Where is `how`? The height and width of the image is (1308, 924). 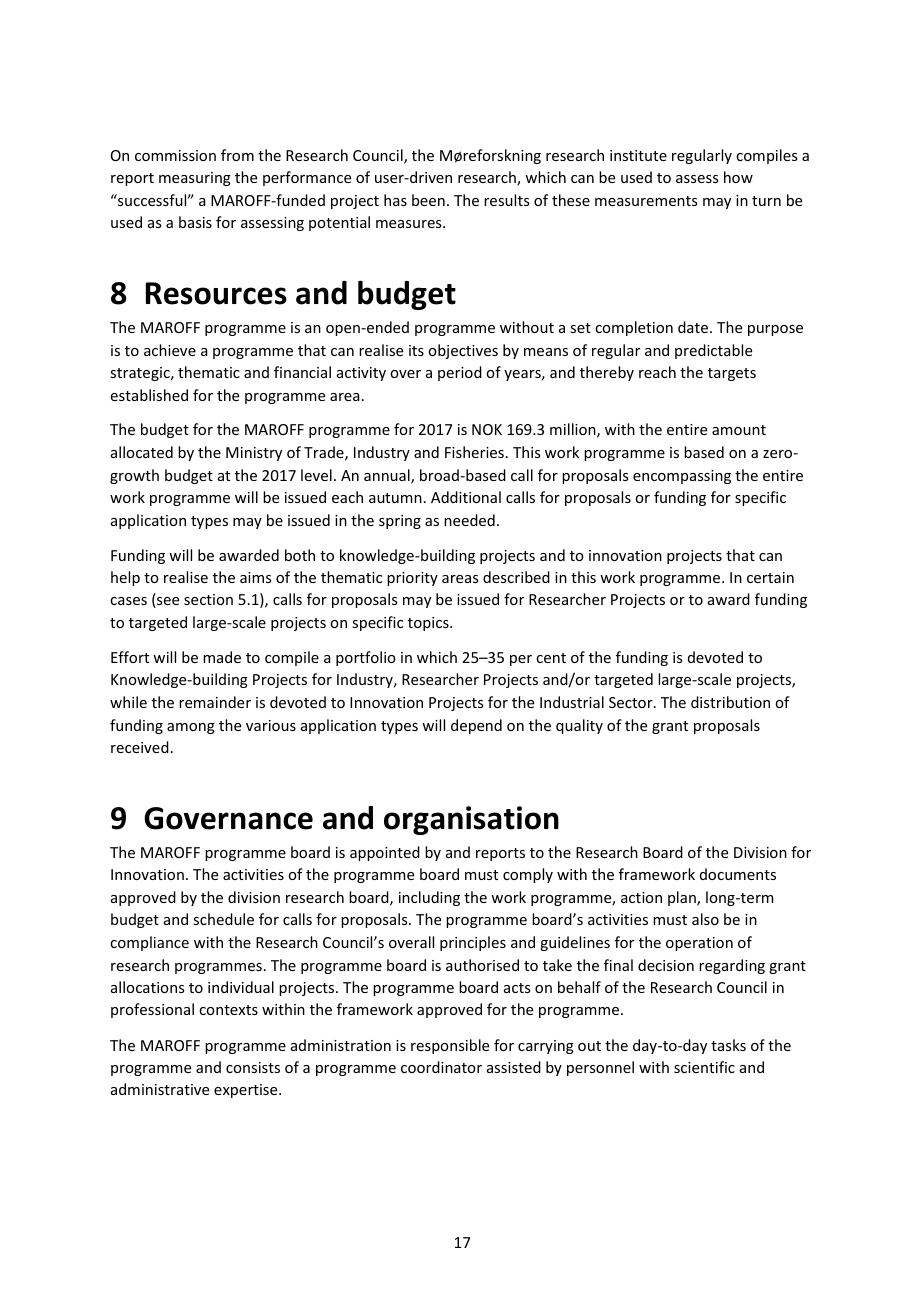 how is located at coordinates (738, 177).
